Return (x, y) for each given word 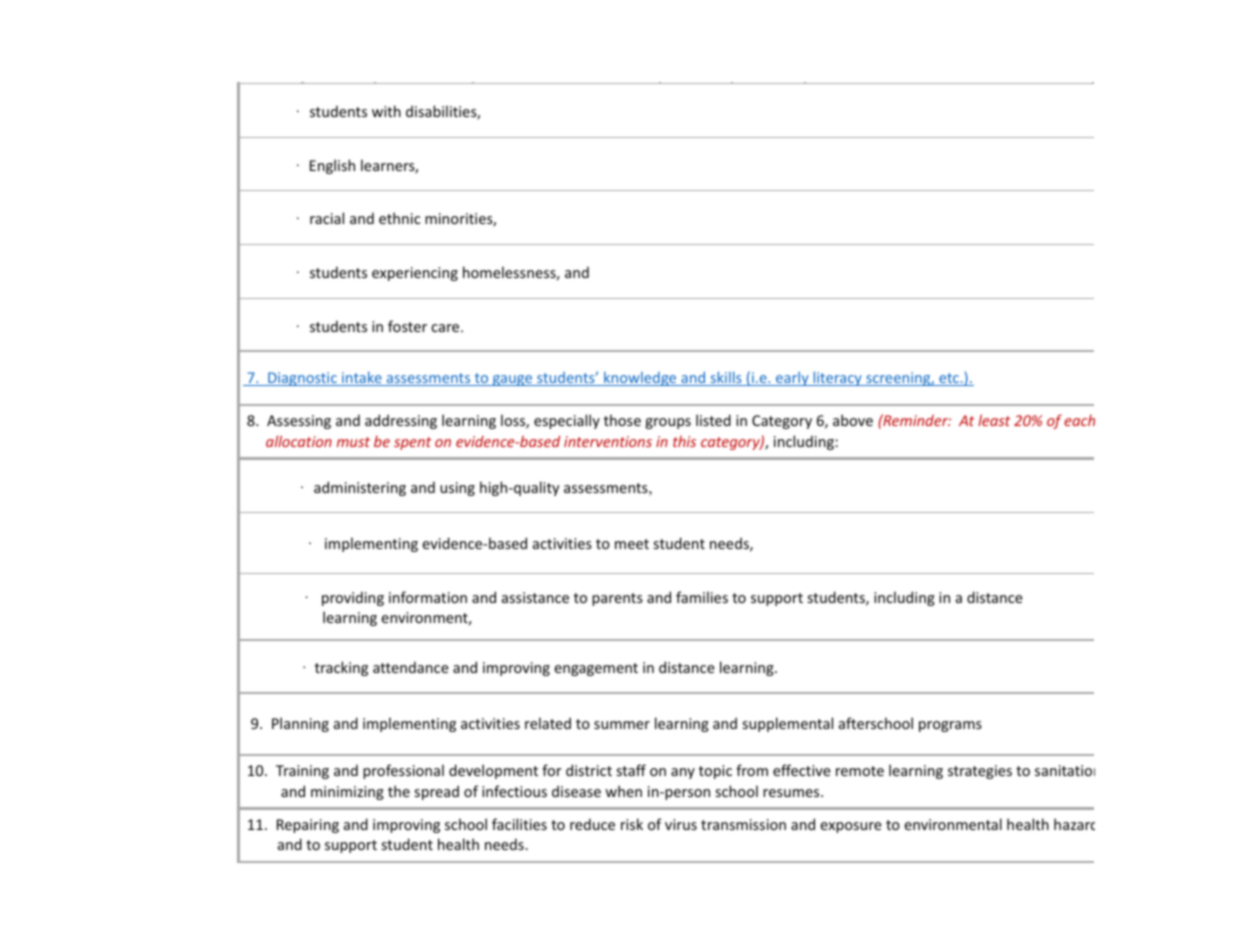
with (386, 111)
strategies (980, 772)
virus (681, 824)
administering (360, 488)
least (994, 420)
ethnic (400, 218)
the (399, 791)
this (684, 441)
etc (949, 379)
